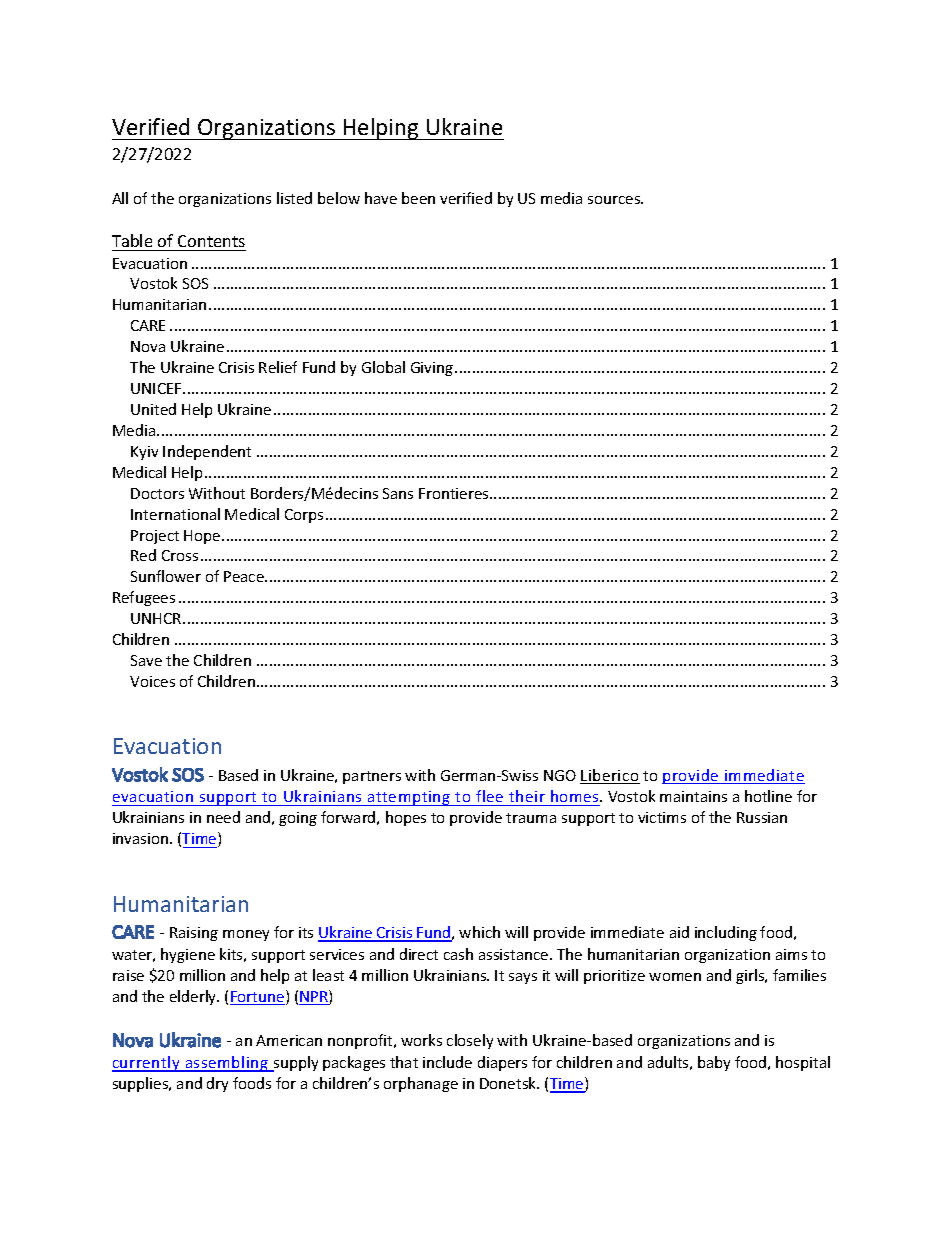 The height and width of the document is (1233, 952). What do you see at coordinates (398, 493) in the document?
I see `Sans` at bounding box center [398, 493].
